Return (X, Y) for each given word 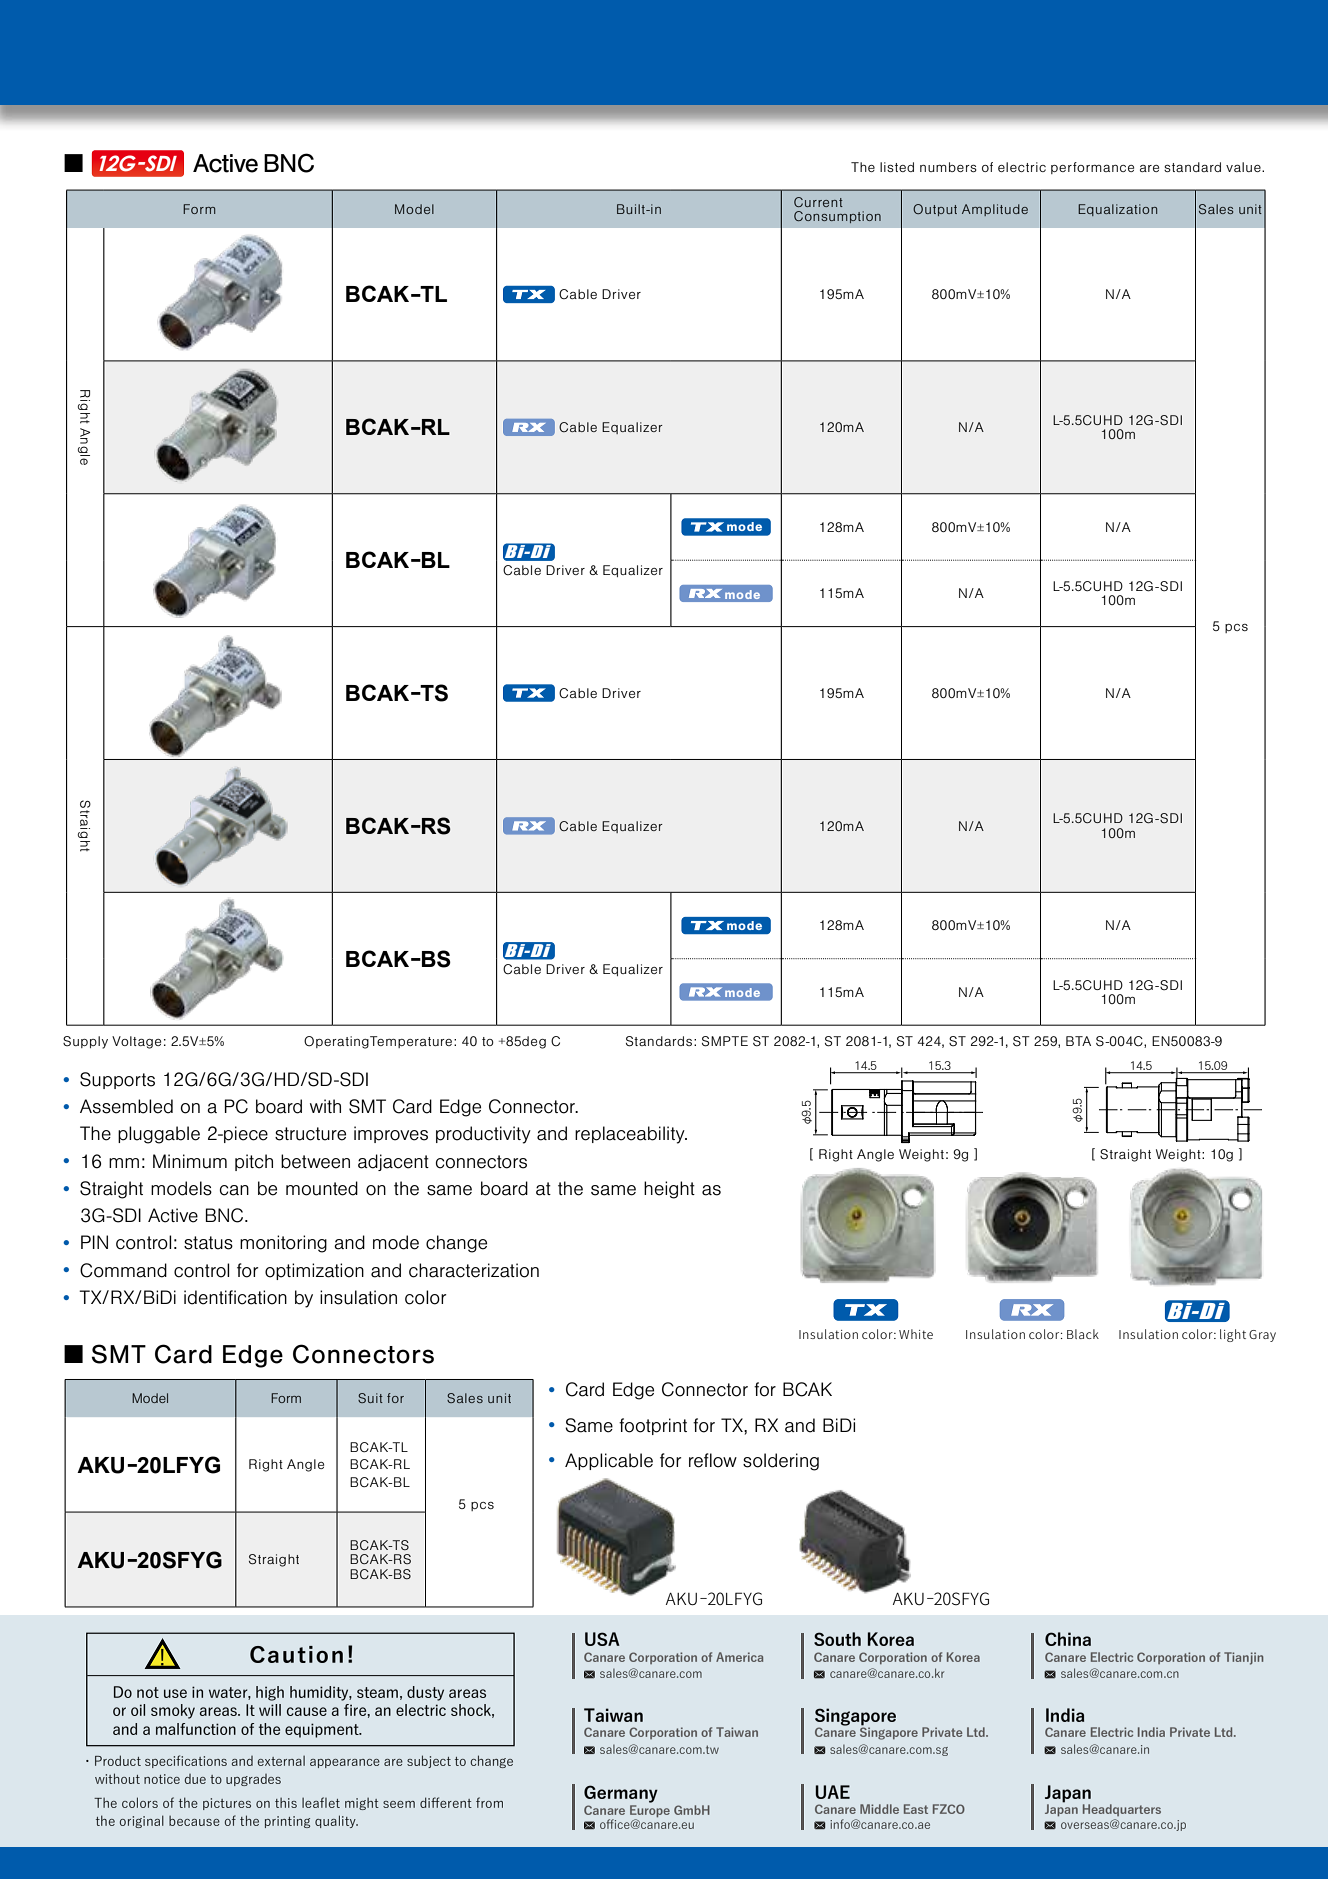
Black (1083, 1334)
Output (935, 210)
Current (818, 202)
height (669, 1190)
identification (235, 1297)
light (1233, 1335)
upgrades (253, 1780)
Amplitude (995, 210)
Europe (650, 1811)
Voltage (136, 1042)
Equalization (1117, 210)
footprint (653, 1426)
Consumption (837, 217)
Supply (85, 1042)
